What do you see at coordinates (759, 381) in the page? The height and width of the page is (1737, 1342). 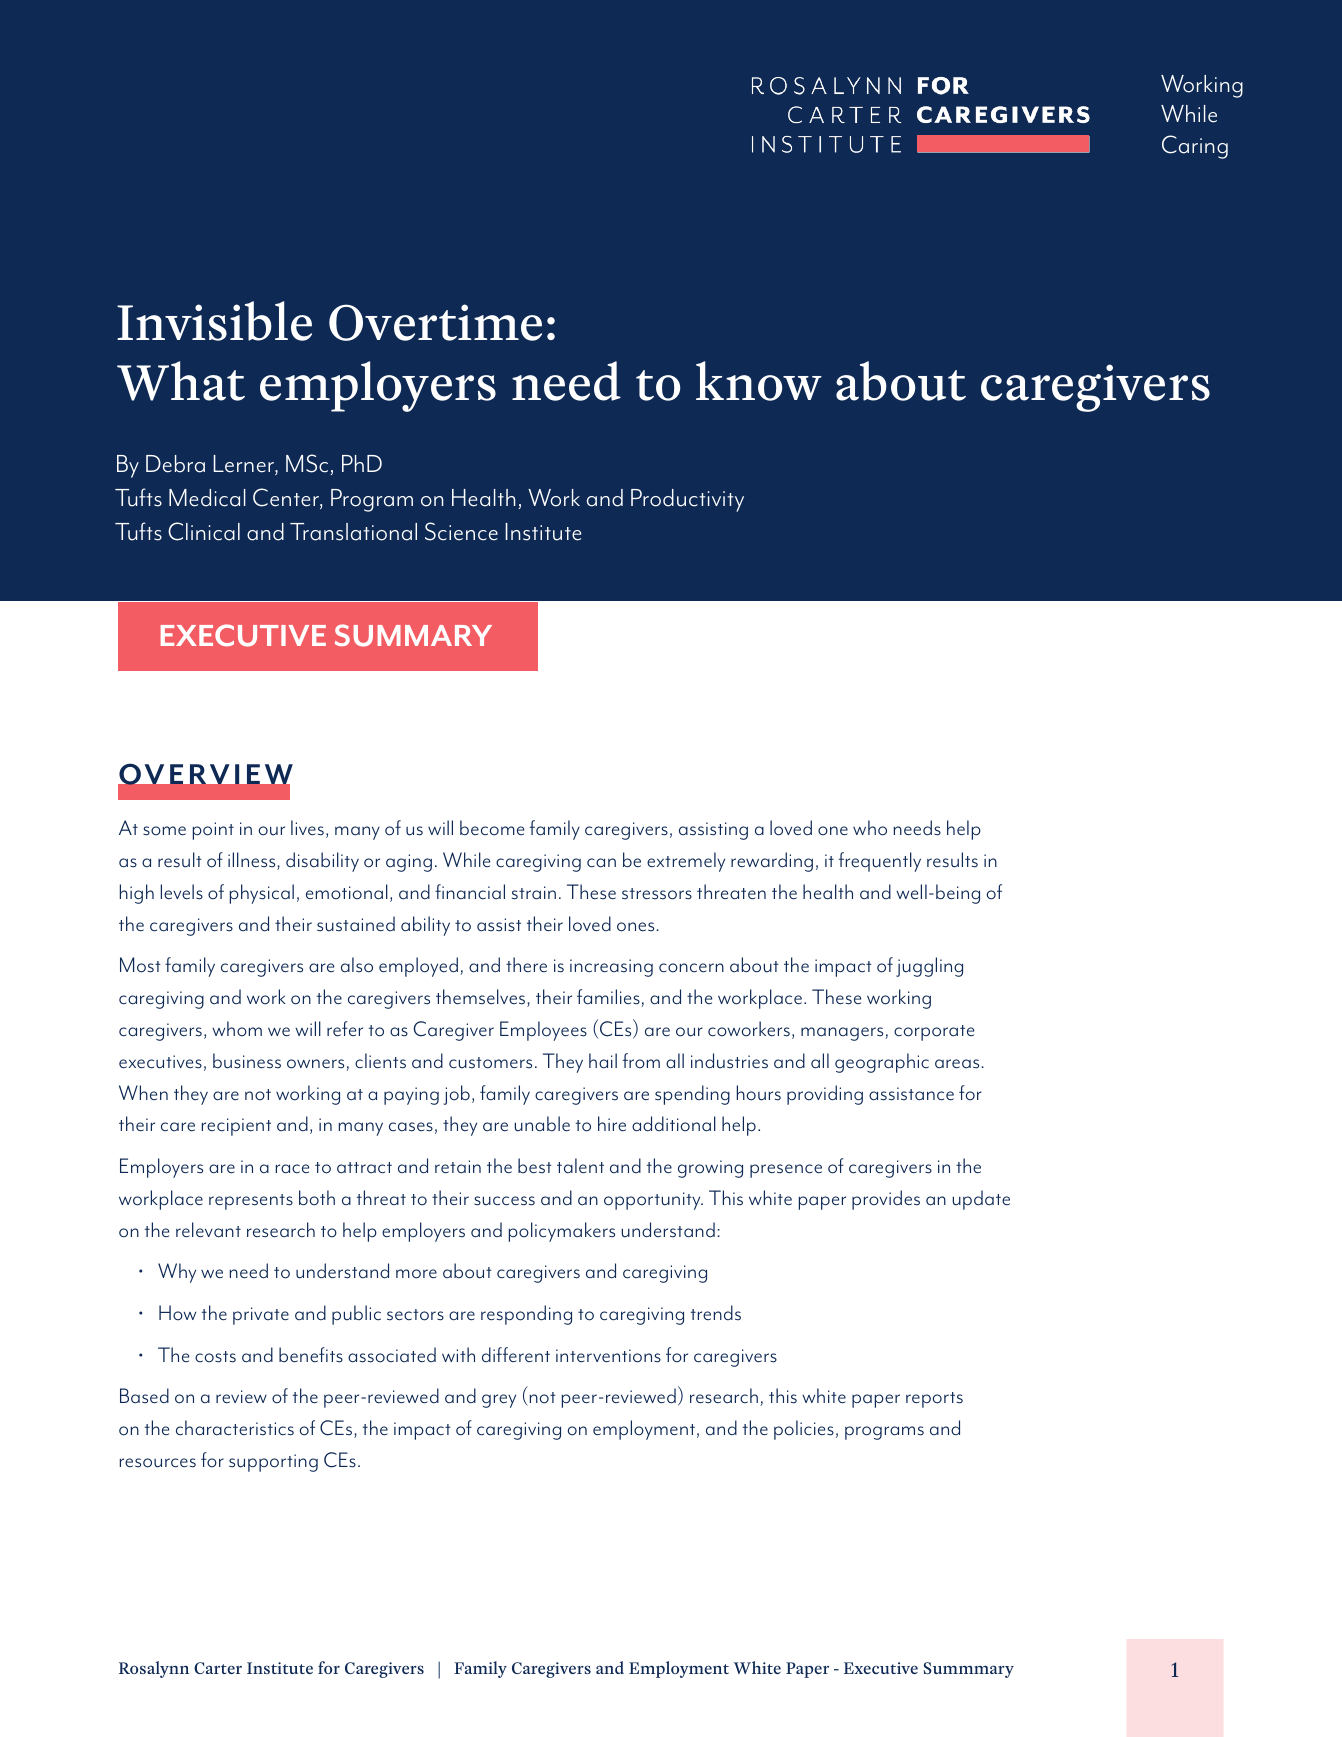 I see `know` at bounding box center [759, 381].
